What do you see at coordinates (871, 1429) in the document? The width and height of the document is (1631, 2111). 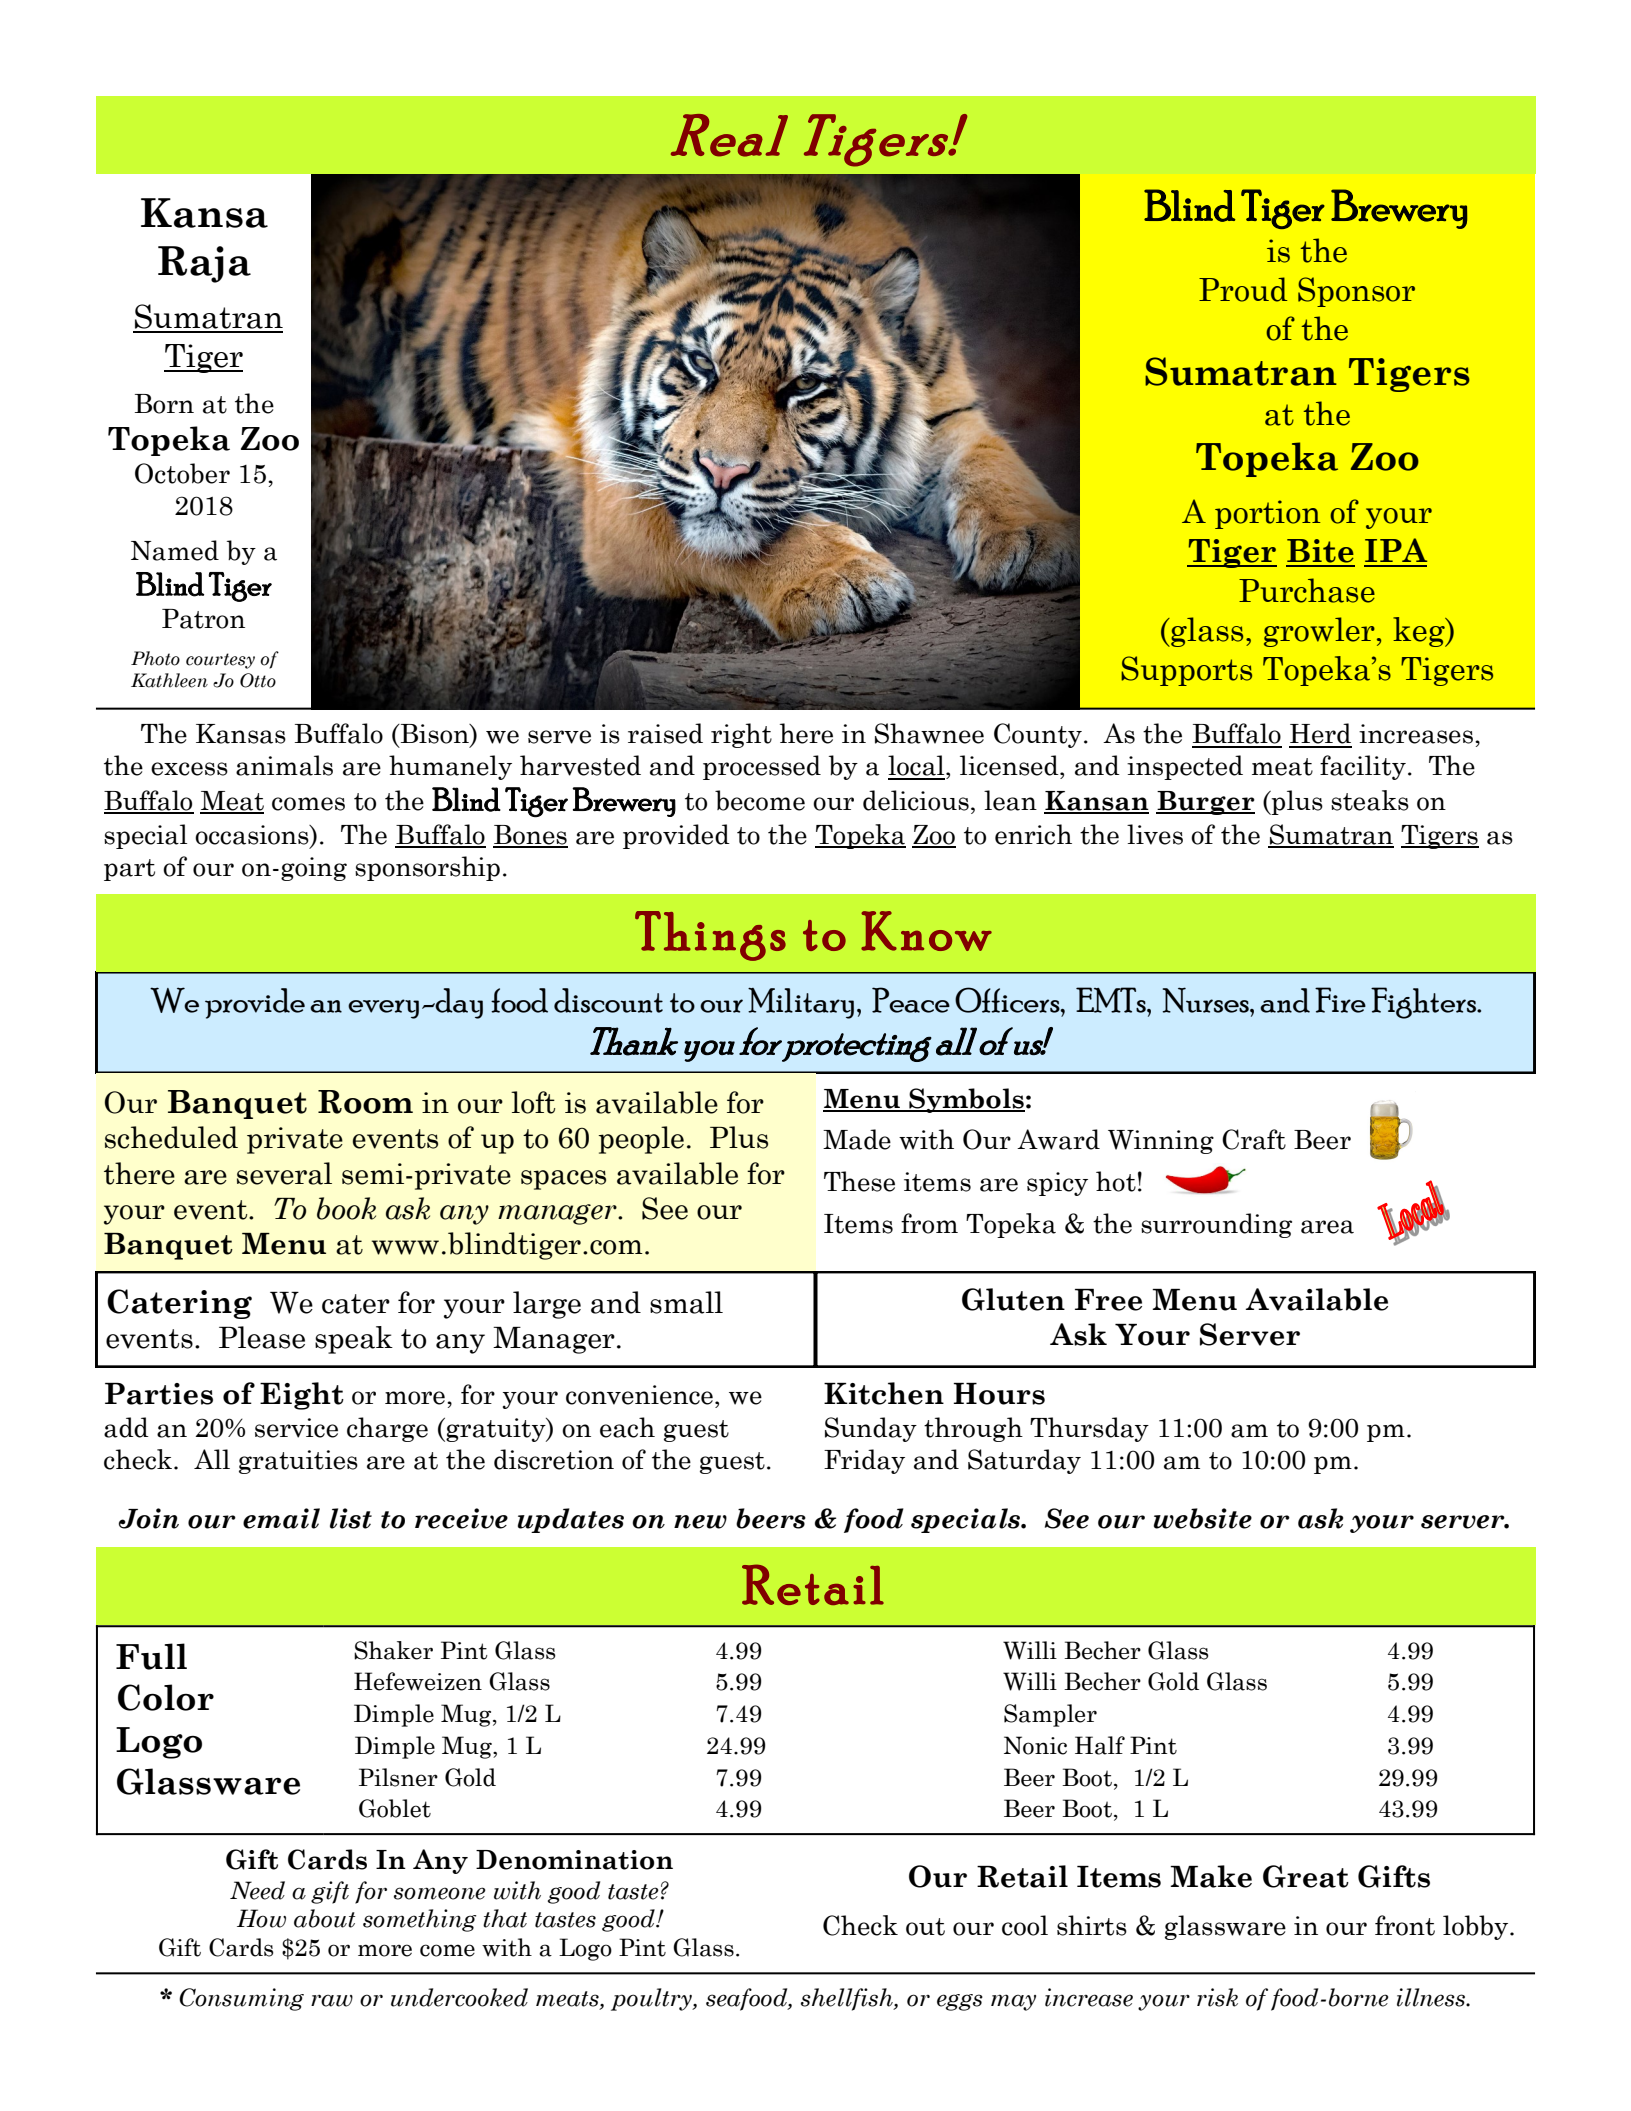 I see `Sunday` at bounding box center [871, 1429].
